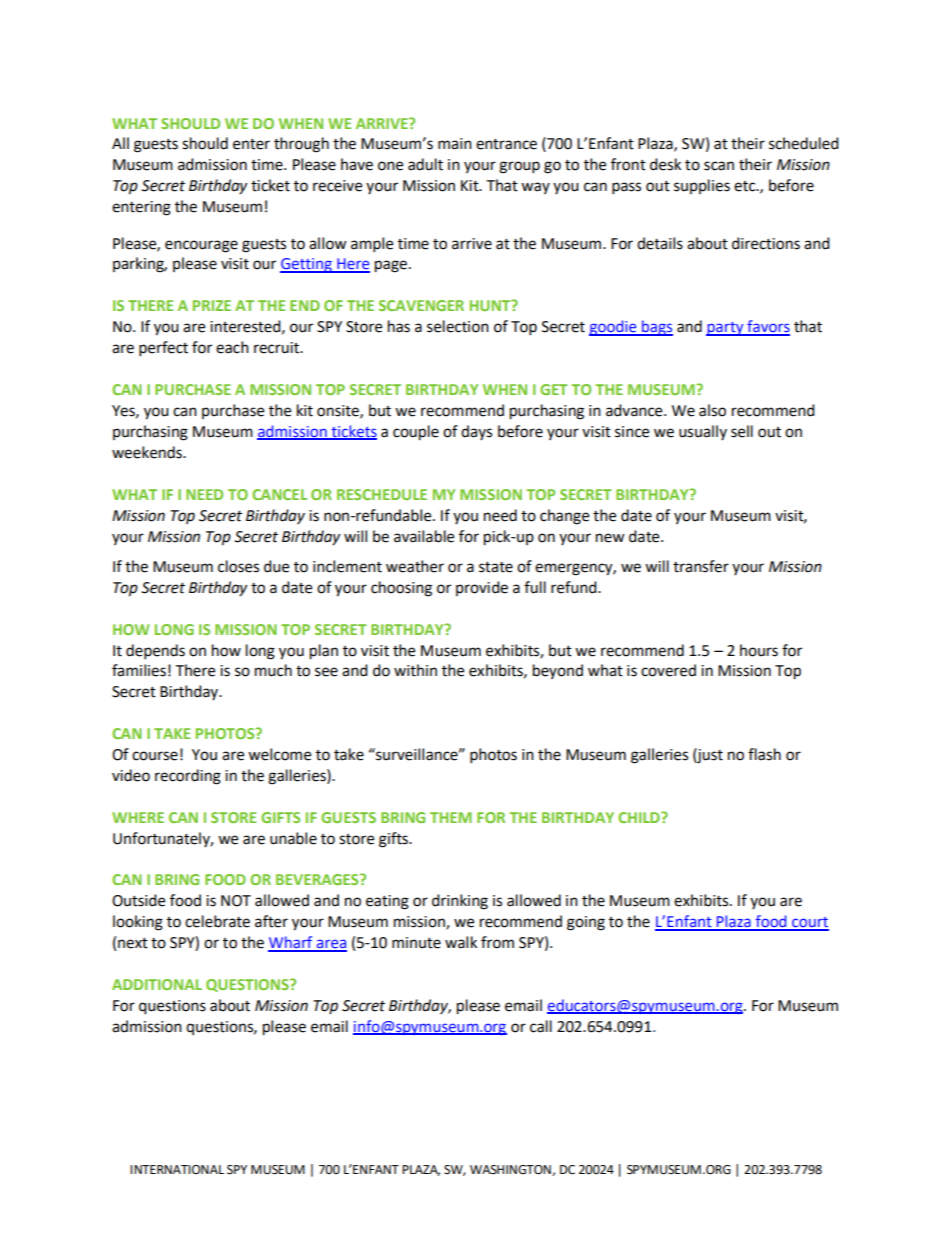  I want to click on scan, so click(719, 166).
